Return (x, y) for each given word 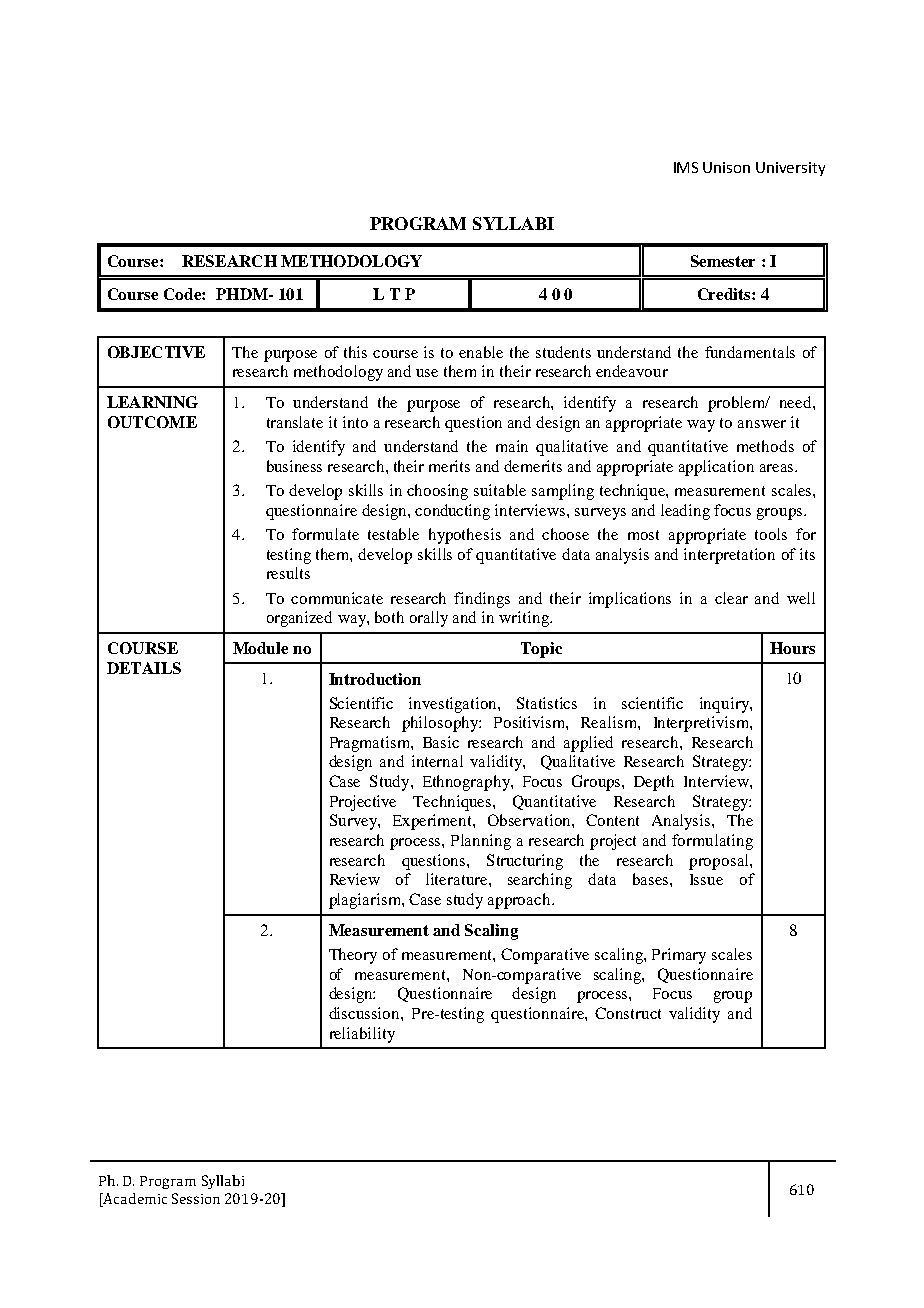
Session (196, 1198)
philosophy (441, 724)
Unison (726, 167)
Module (260, 648)
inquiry (725, 705)
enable (481, 352)
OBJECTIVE (156, 352)
